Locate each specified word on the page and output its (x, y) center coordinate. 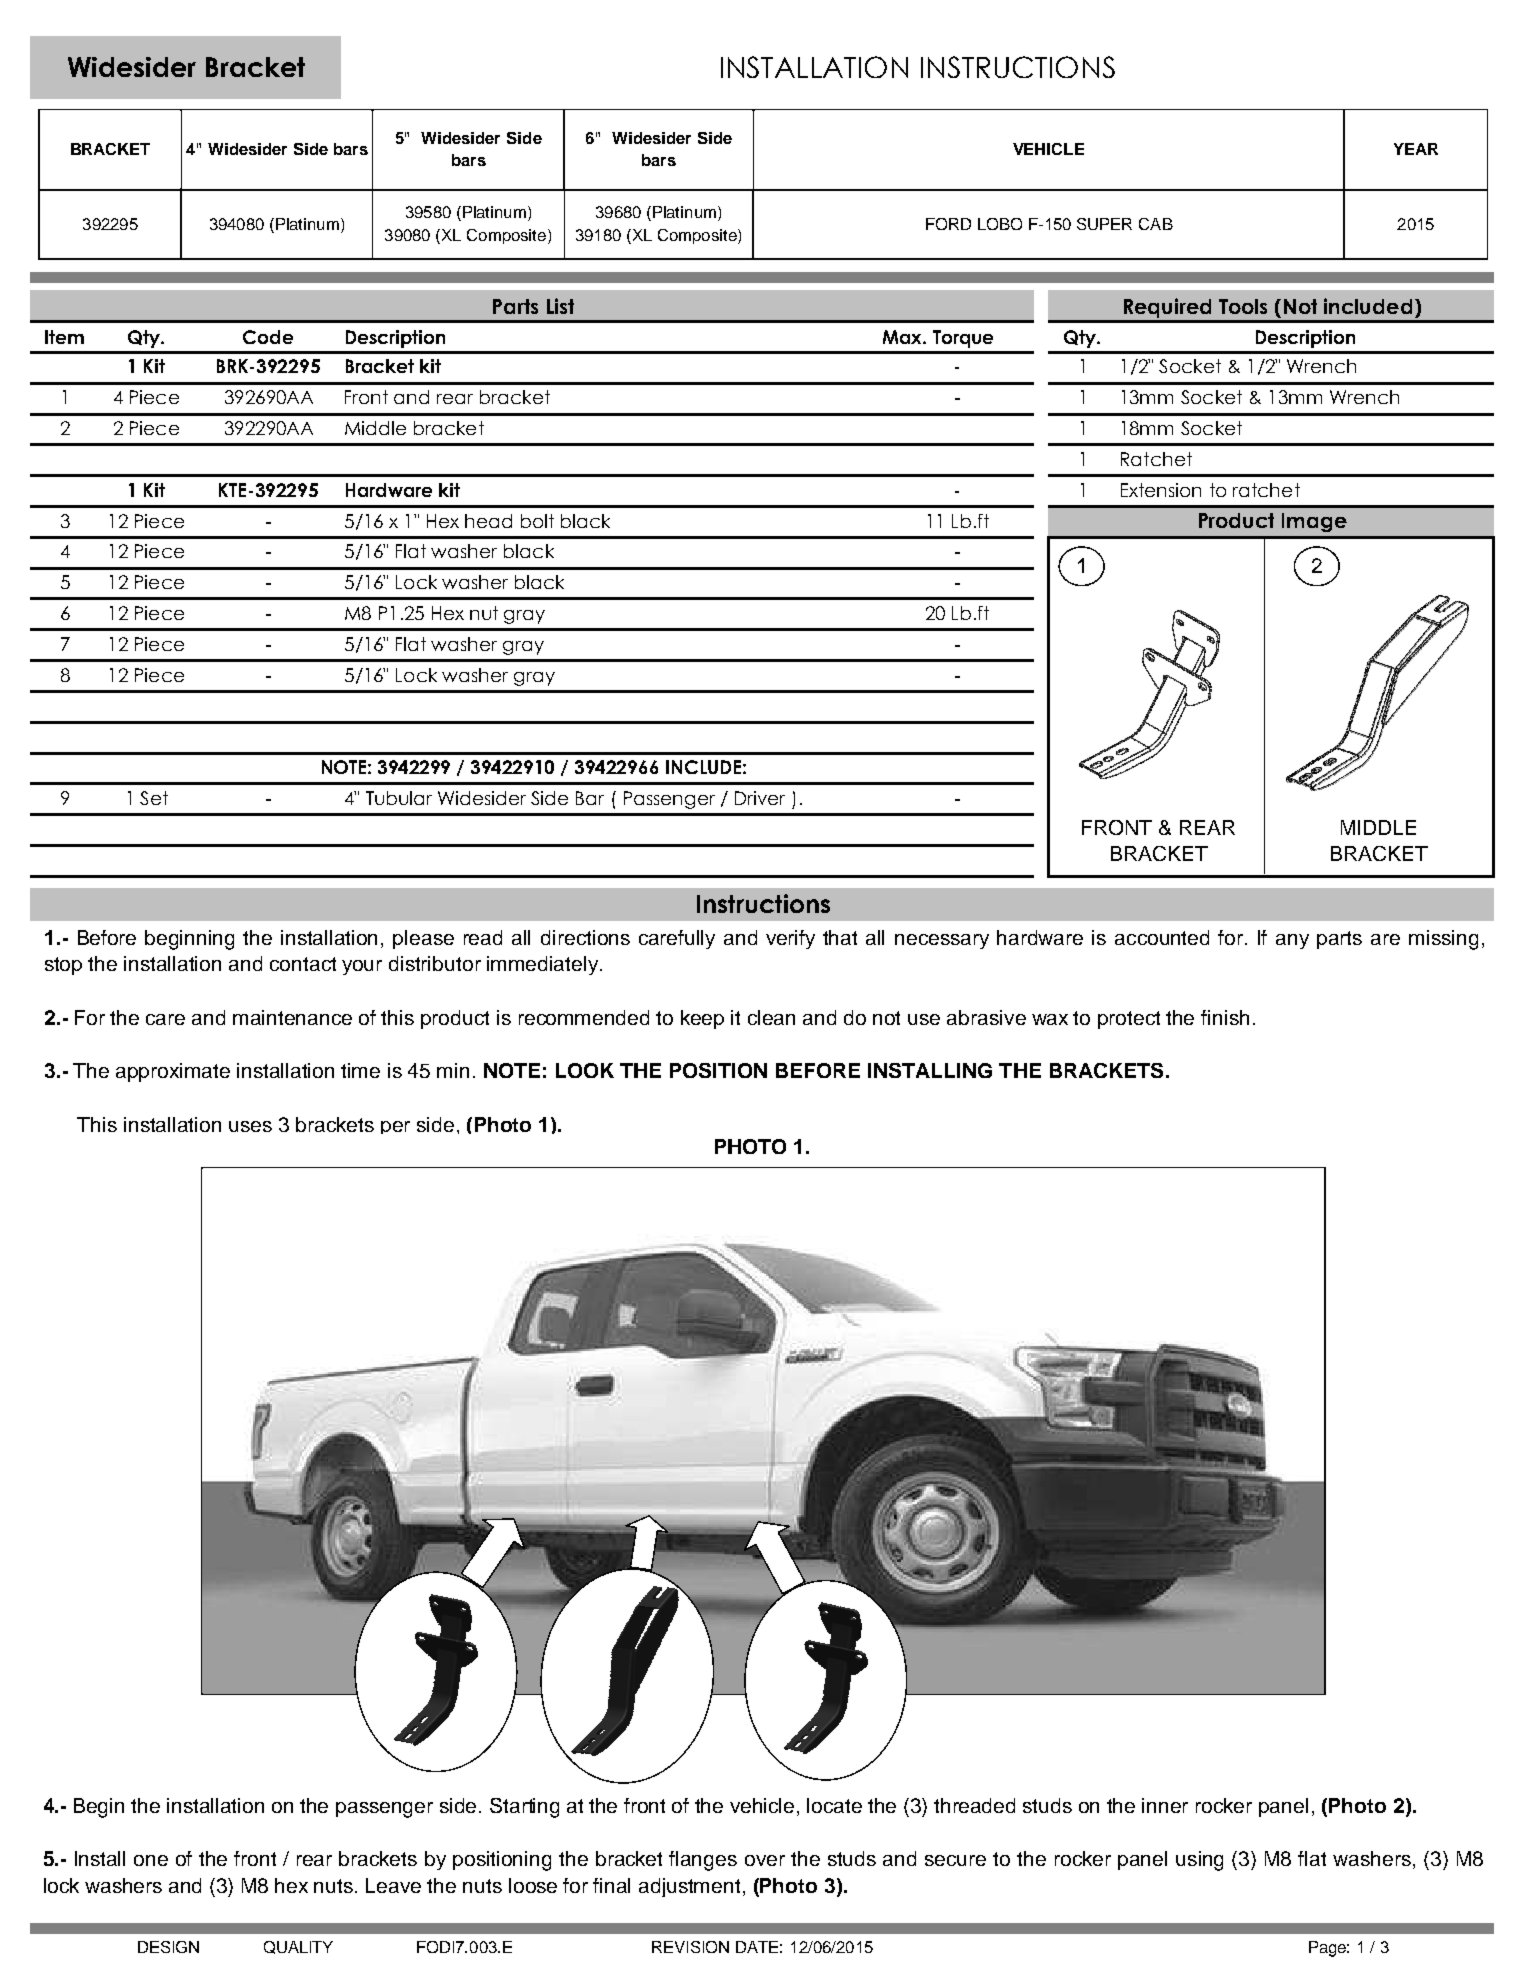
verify (790, 939)
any (1292, 941)
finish (1225, 1017)
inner (1165, 1805)
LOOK (585, 1070)
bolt (537, 521)
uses (250, 1126)
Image (1314, 522)
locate (834, 1805)
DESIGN (168, 1947)
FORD (948, 224)
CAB (1156, 224)
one (151, 1860)
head (488, 521)
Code (268, 337)
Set (154, 798)
